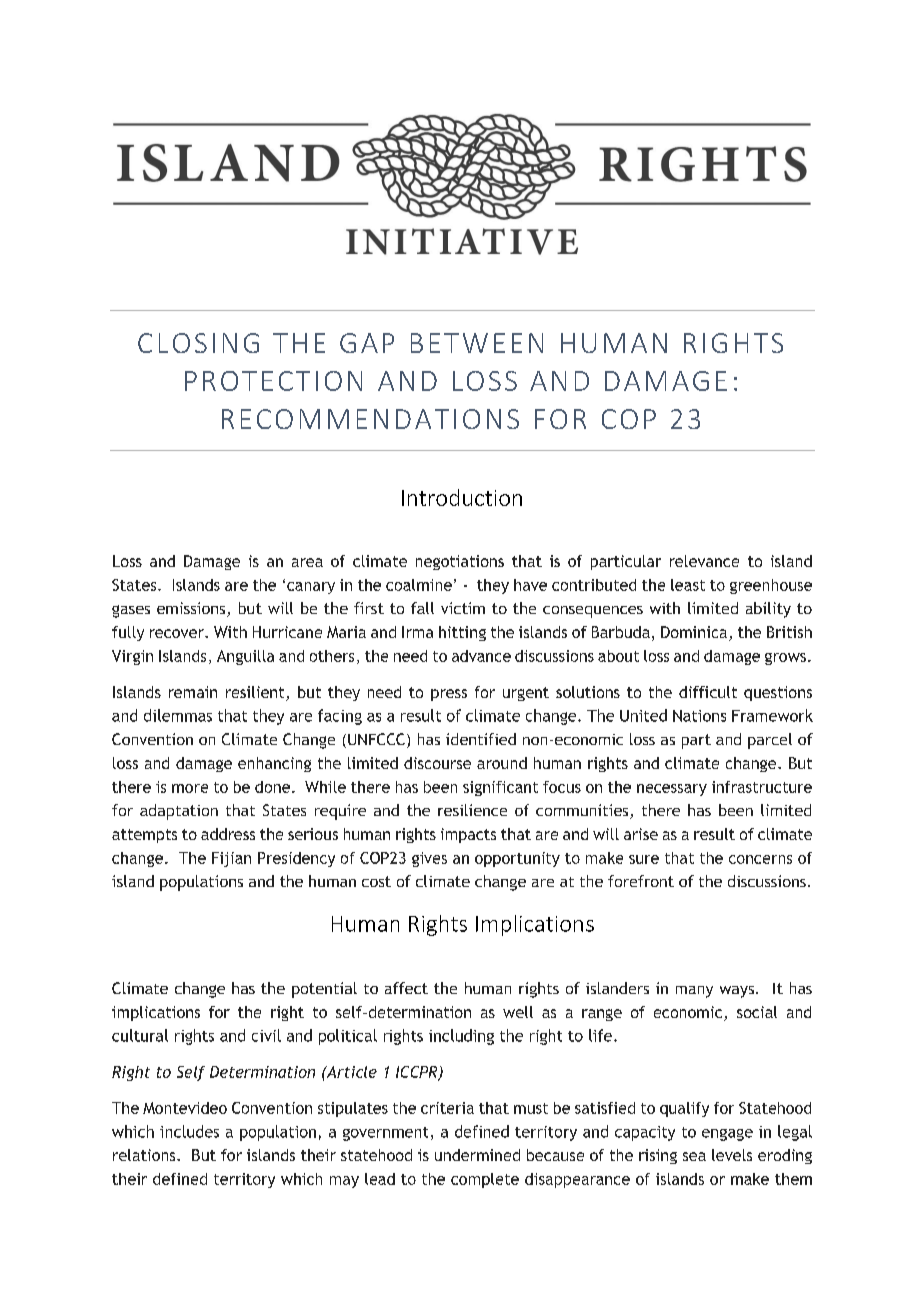  Describe the element at coordinates (762, 787) in the screenshot. I see `infrastructure` at that location.
